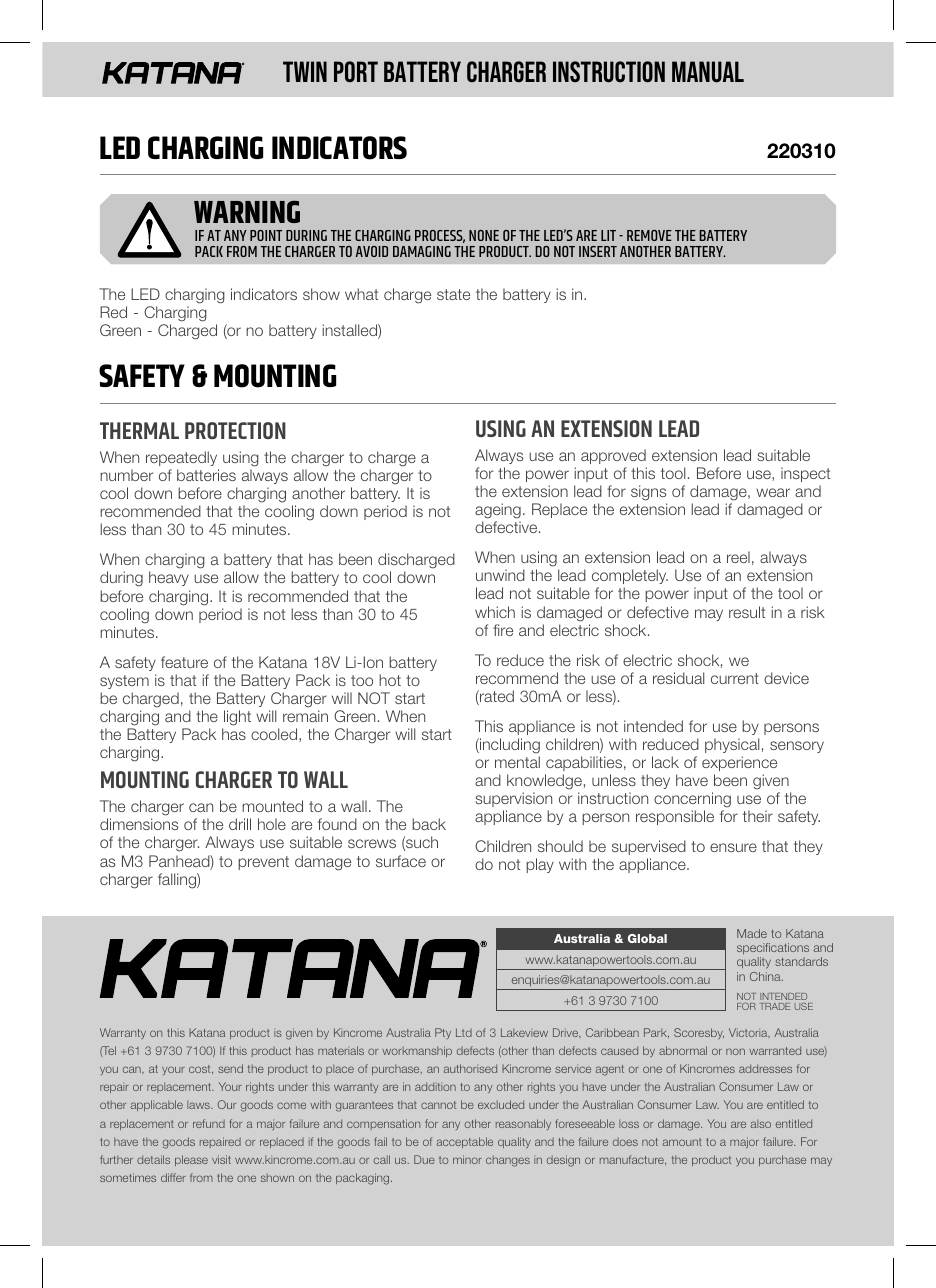  Describe the element at coordinates (495, 612) in the screenshot. I see `which` at that location.
